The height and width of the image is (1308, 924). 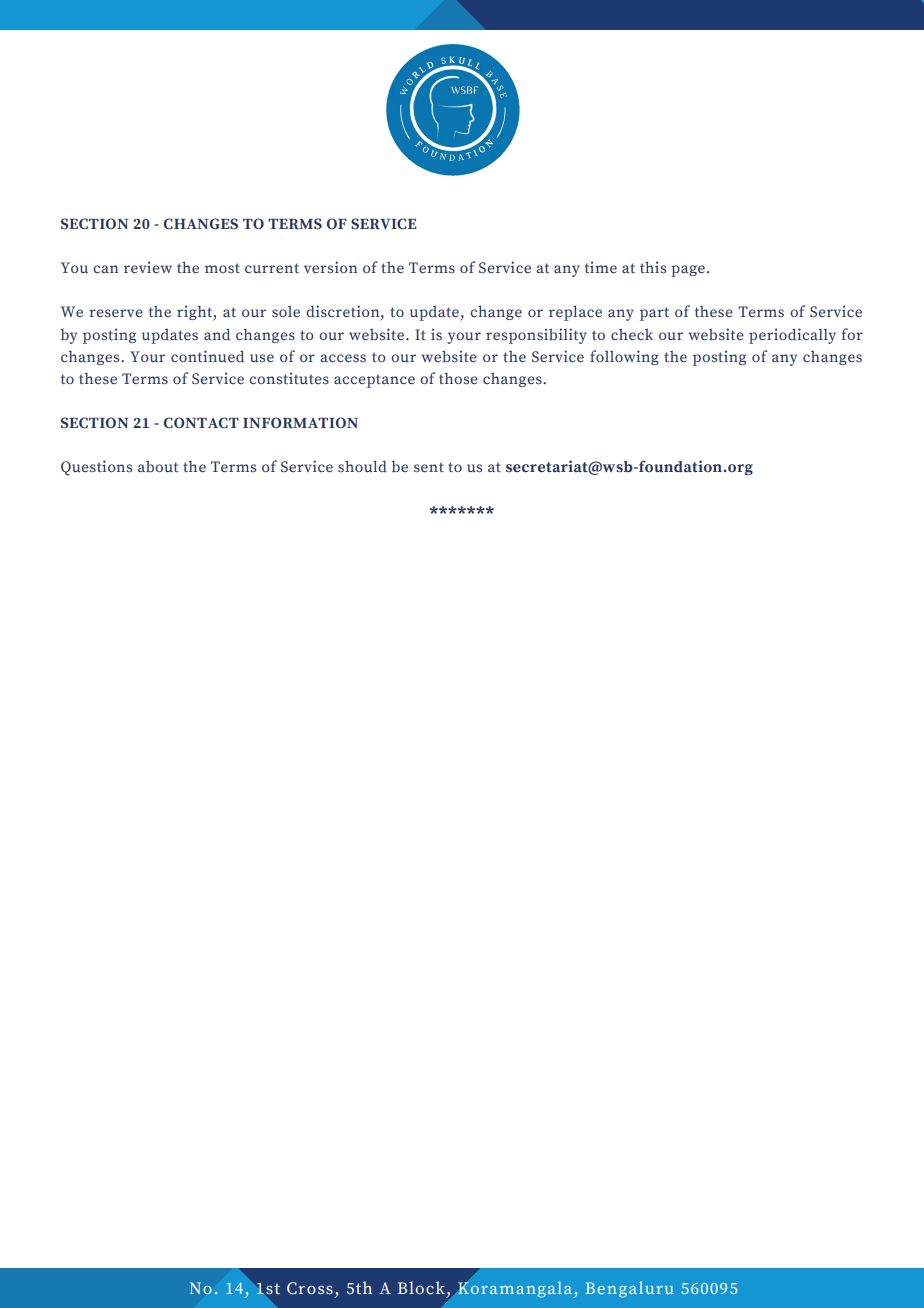 I want to click on responsibility, so click(x=536, y=336).
